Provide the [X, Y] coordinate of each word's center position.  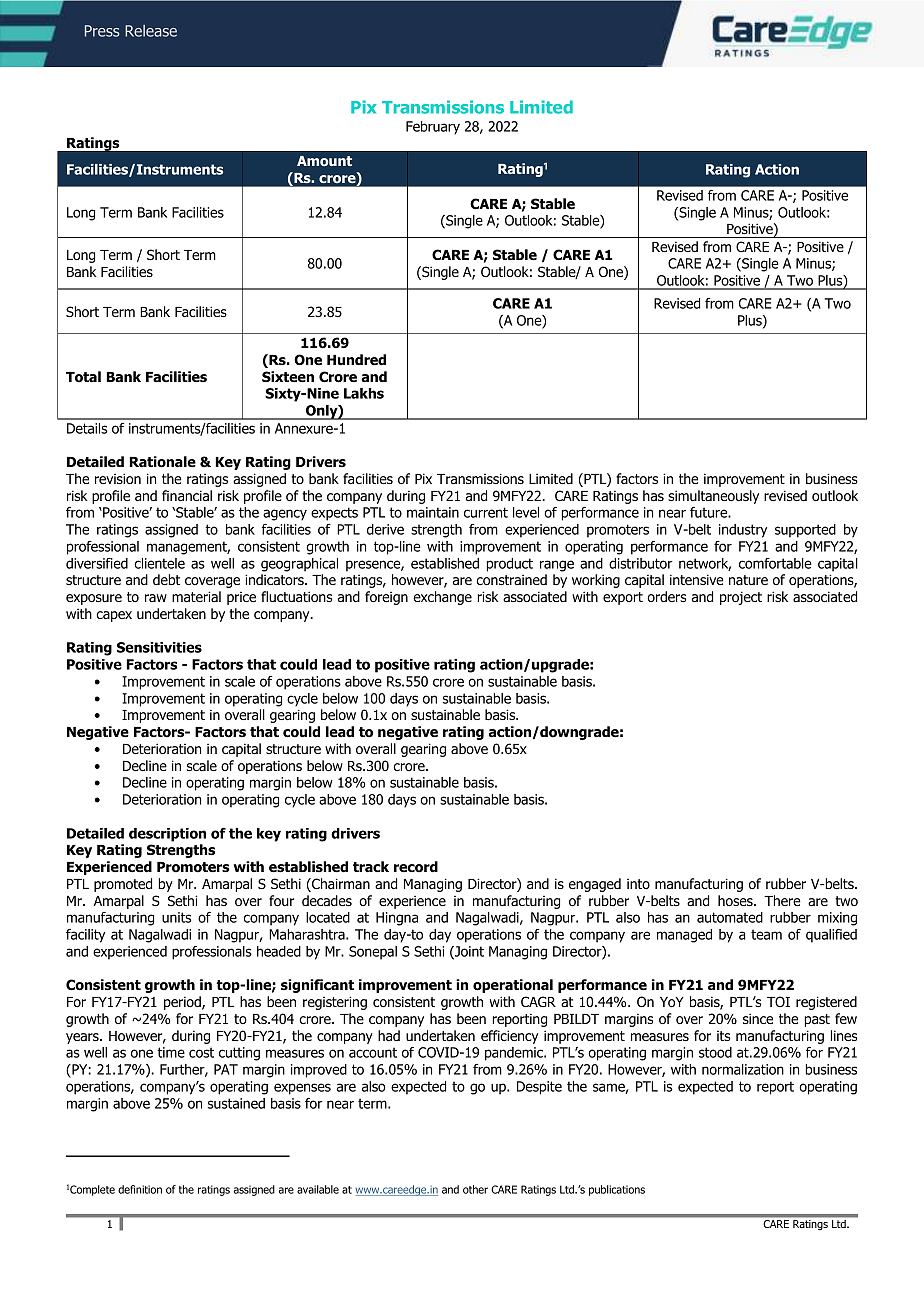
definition [140, 1189]
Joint [468, 952]
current [486, 512]
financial [187, 496]
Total [83, 377]
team [766, 934]
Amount [324, 161]
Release [151, 31]
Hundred [356, 359]
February [433, 128]
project [741, 598]
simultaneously [713, 497]
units [176, 917]
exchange [442, 598]
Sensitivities [159, 647]
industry [743, 531]
